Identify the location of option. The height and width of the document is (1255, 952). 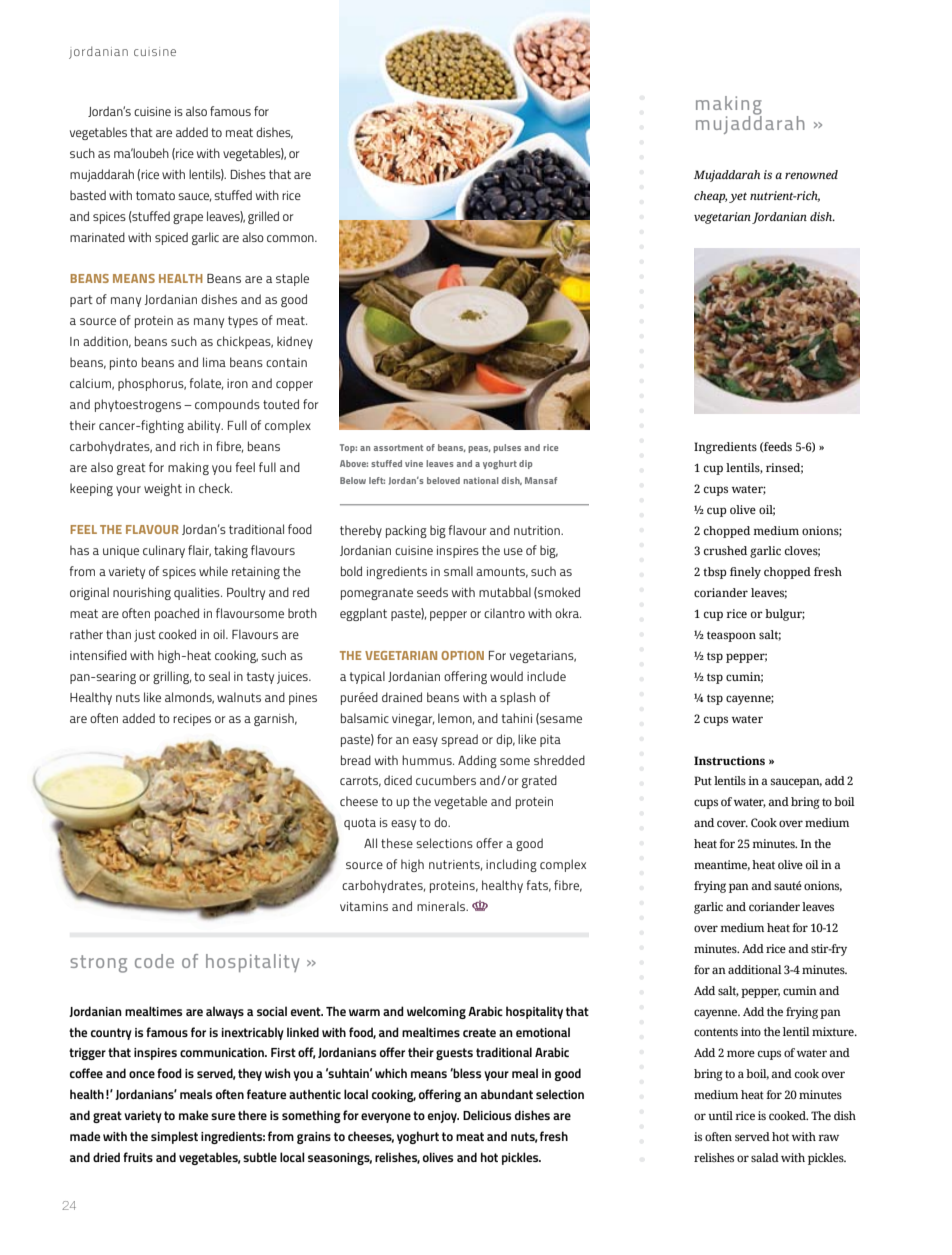
(462, 655).
